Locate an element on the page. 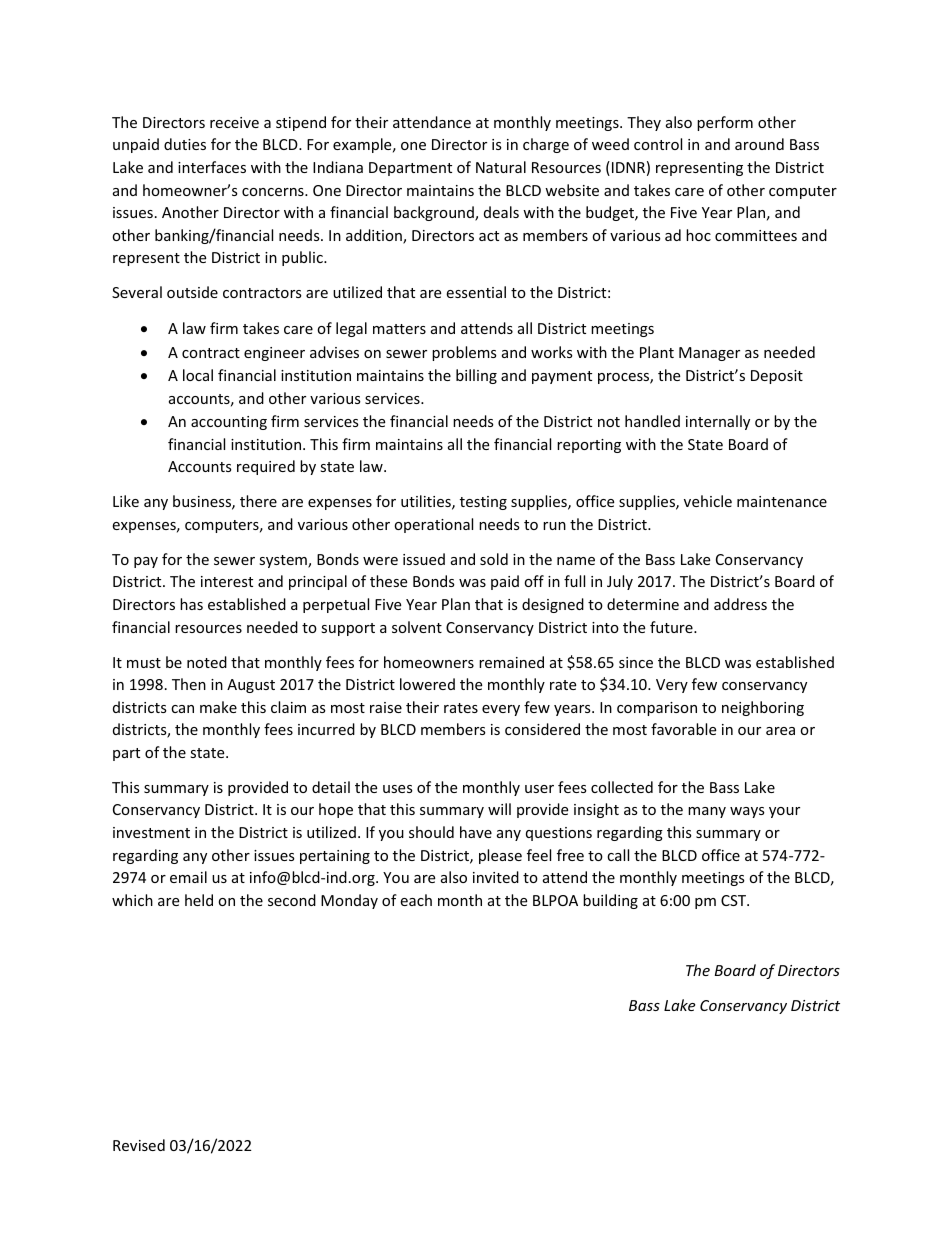 This page has height=1233, width=952. Natural is located at coordinates (501, 167).
